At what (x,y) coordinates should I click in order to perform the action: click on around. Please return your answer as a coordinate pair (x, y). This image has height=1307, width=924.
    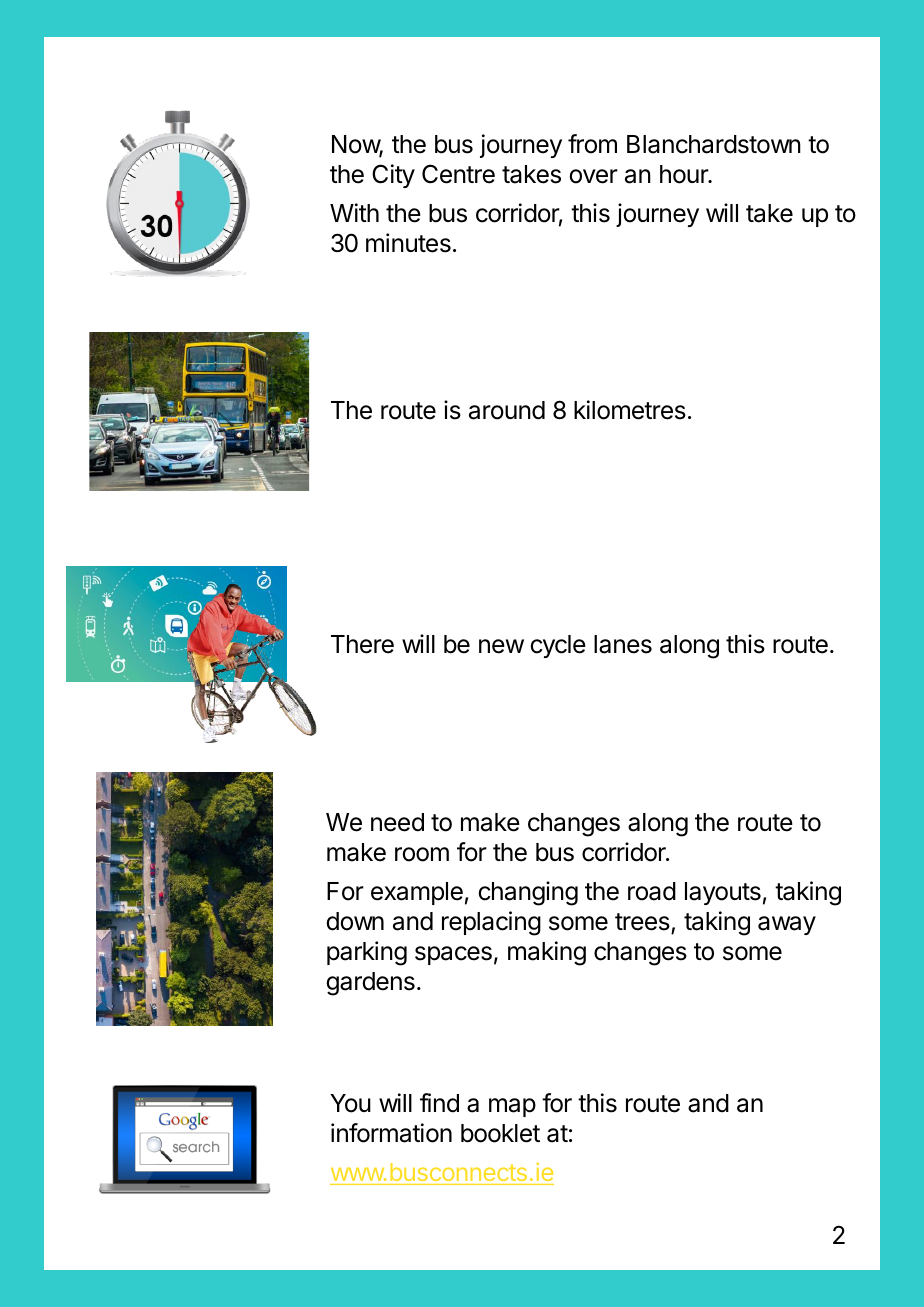
    Looking at the image, I should click on (507, 410).
